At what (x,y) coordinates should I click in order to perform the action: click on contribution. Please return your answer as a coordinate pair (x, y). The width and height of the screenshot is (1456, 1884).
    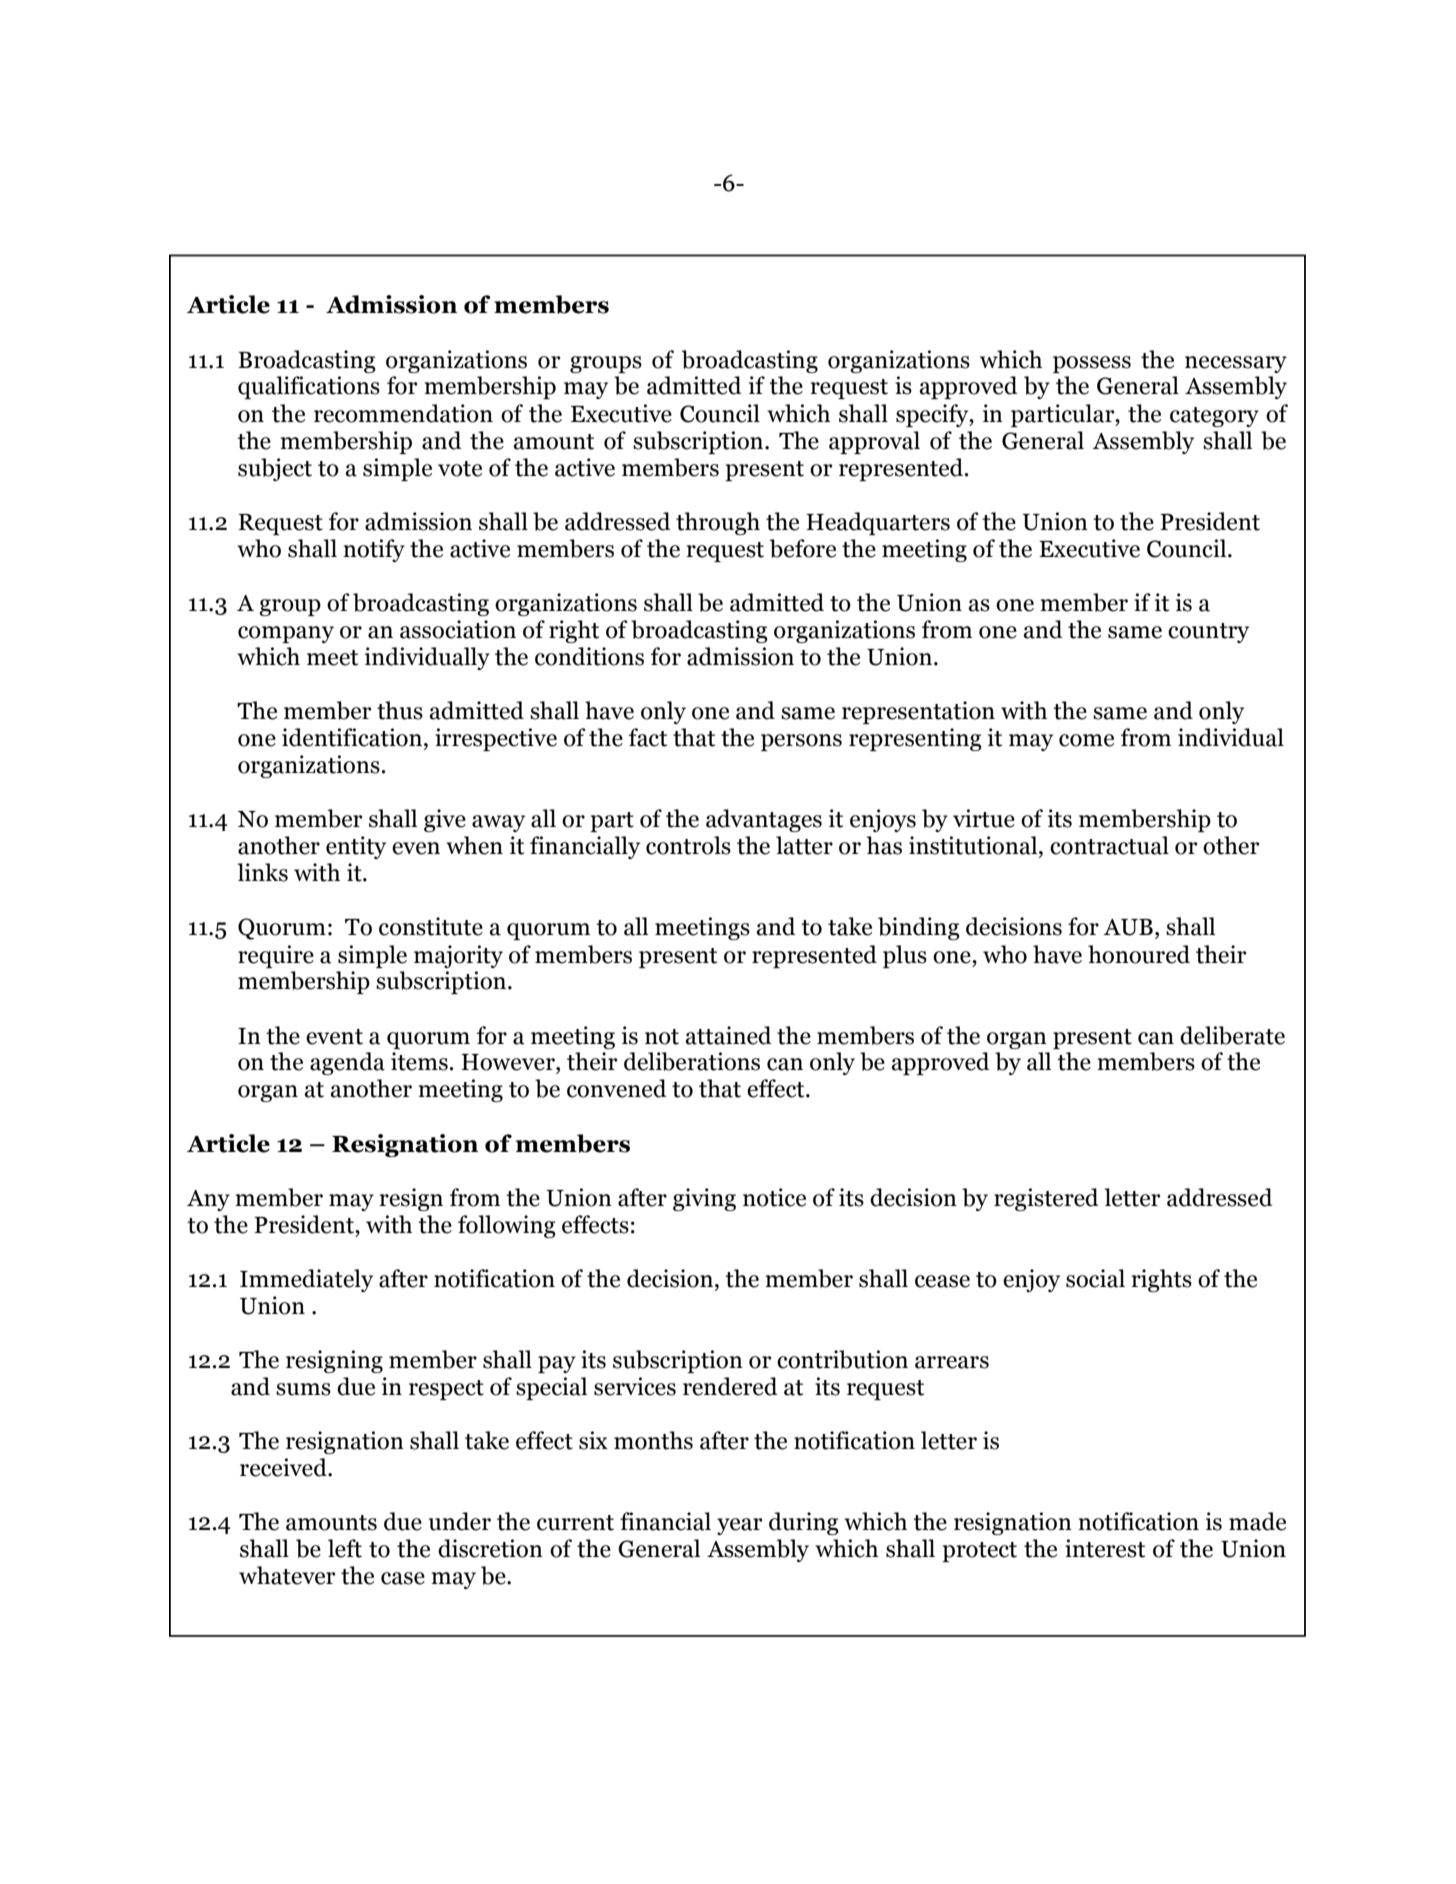
    Looking at the image, I should click on (842, 1359).
